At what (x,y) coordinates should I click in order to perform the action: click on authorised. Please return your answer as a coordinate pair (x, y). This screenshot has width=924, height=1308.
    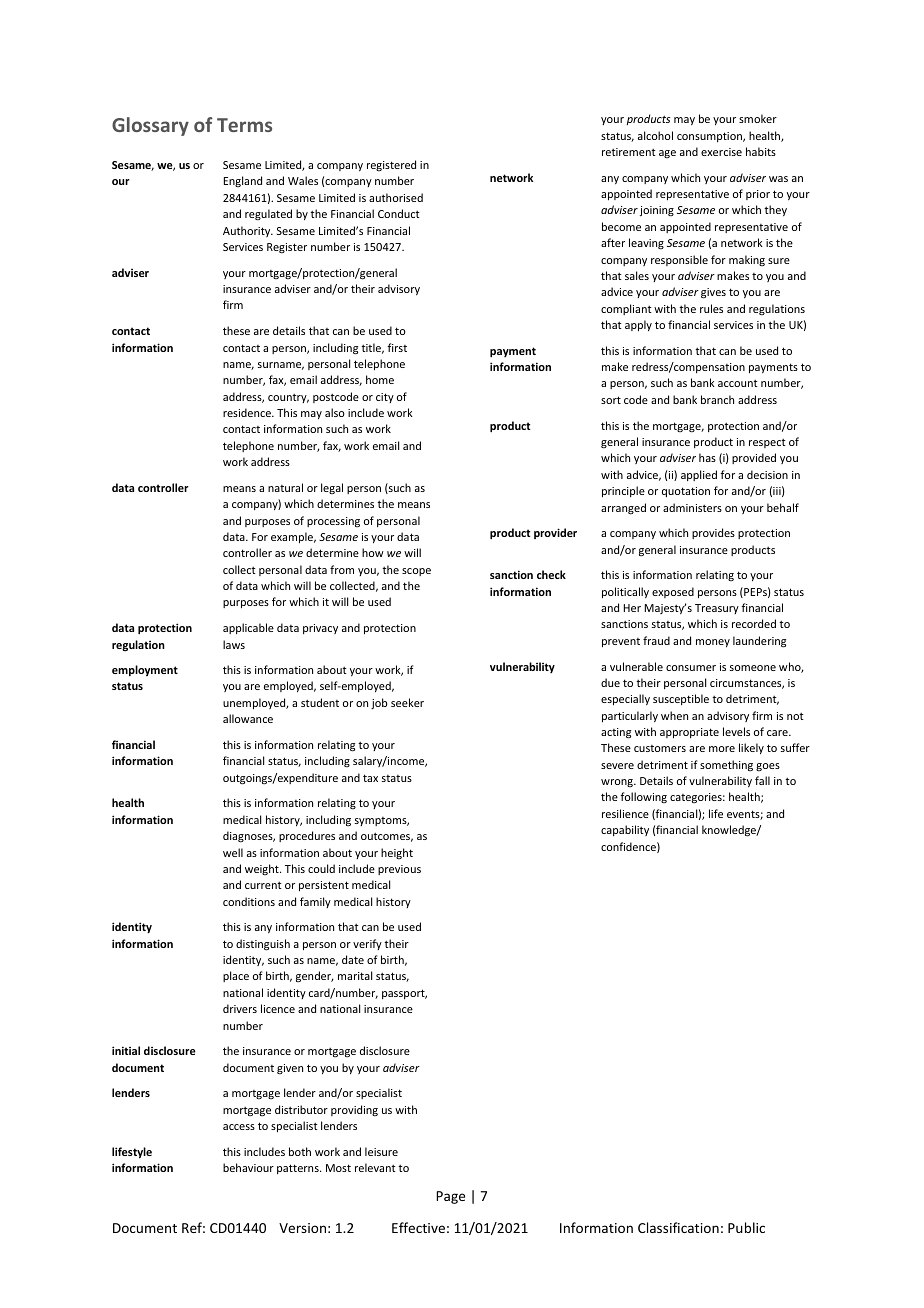
    Looking at the image, I should click on (396, 197).
